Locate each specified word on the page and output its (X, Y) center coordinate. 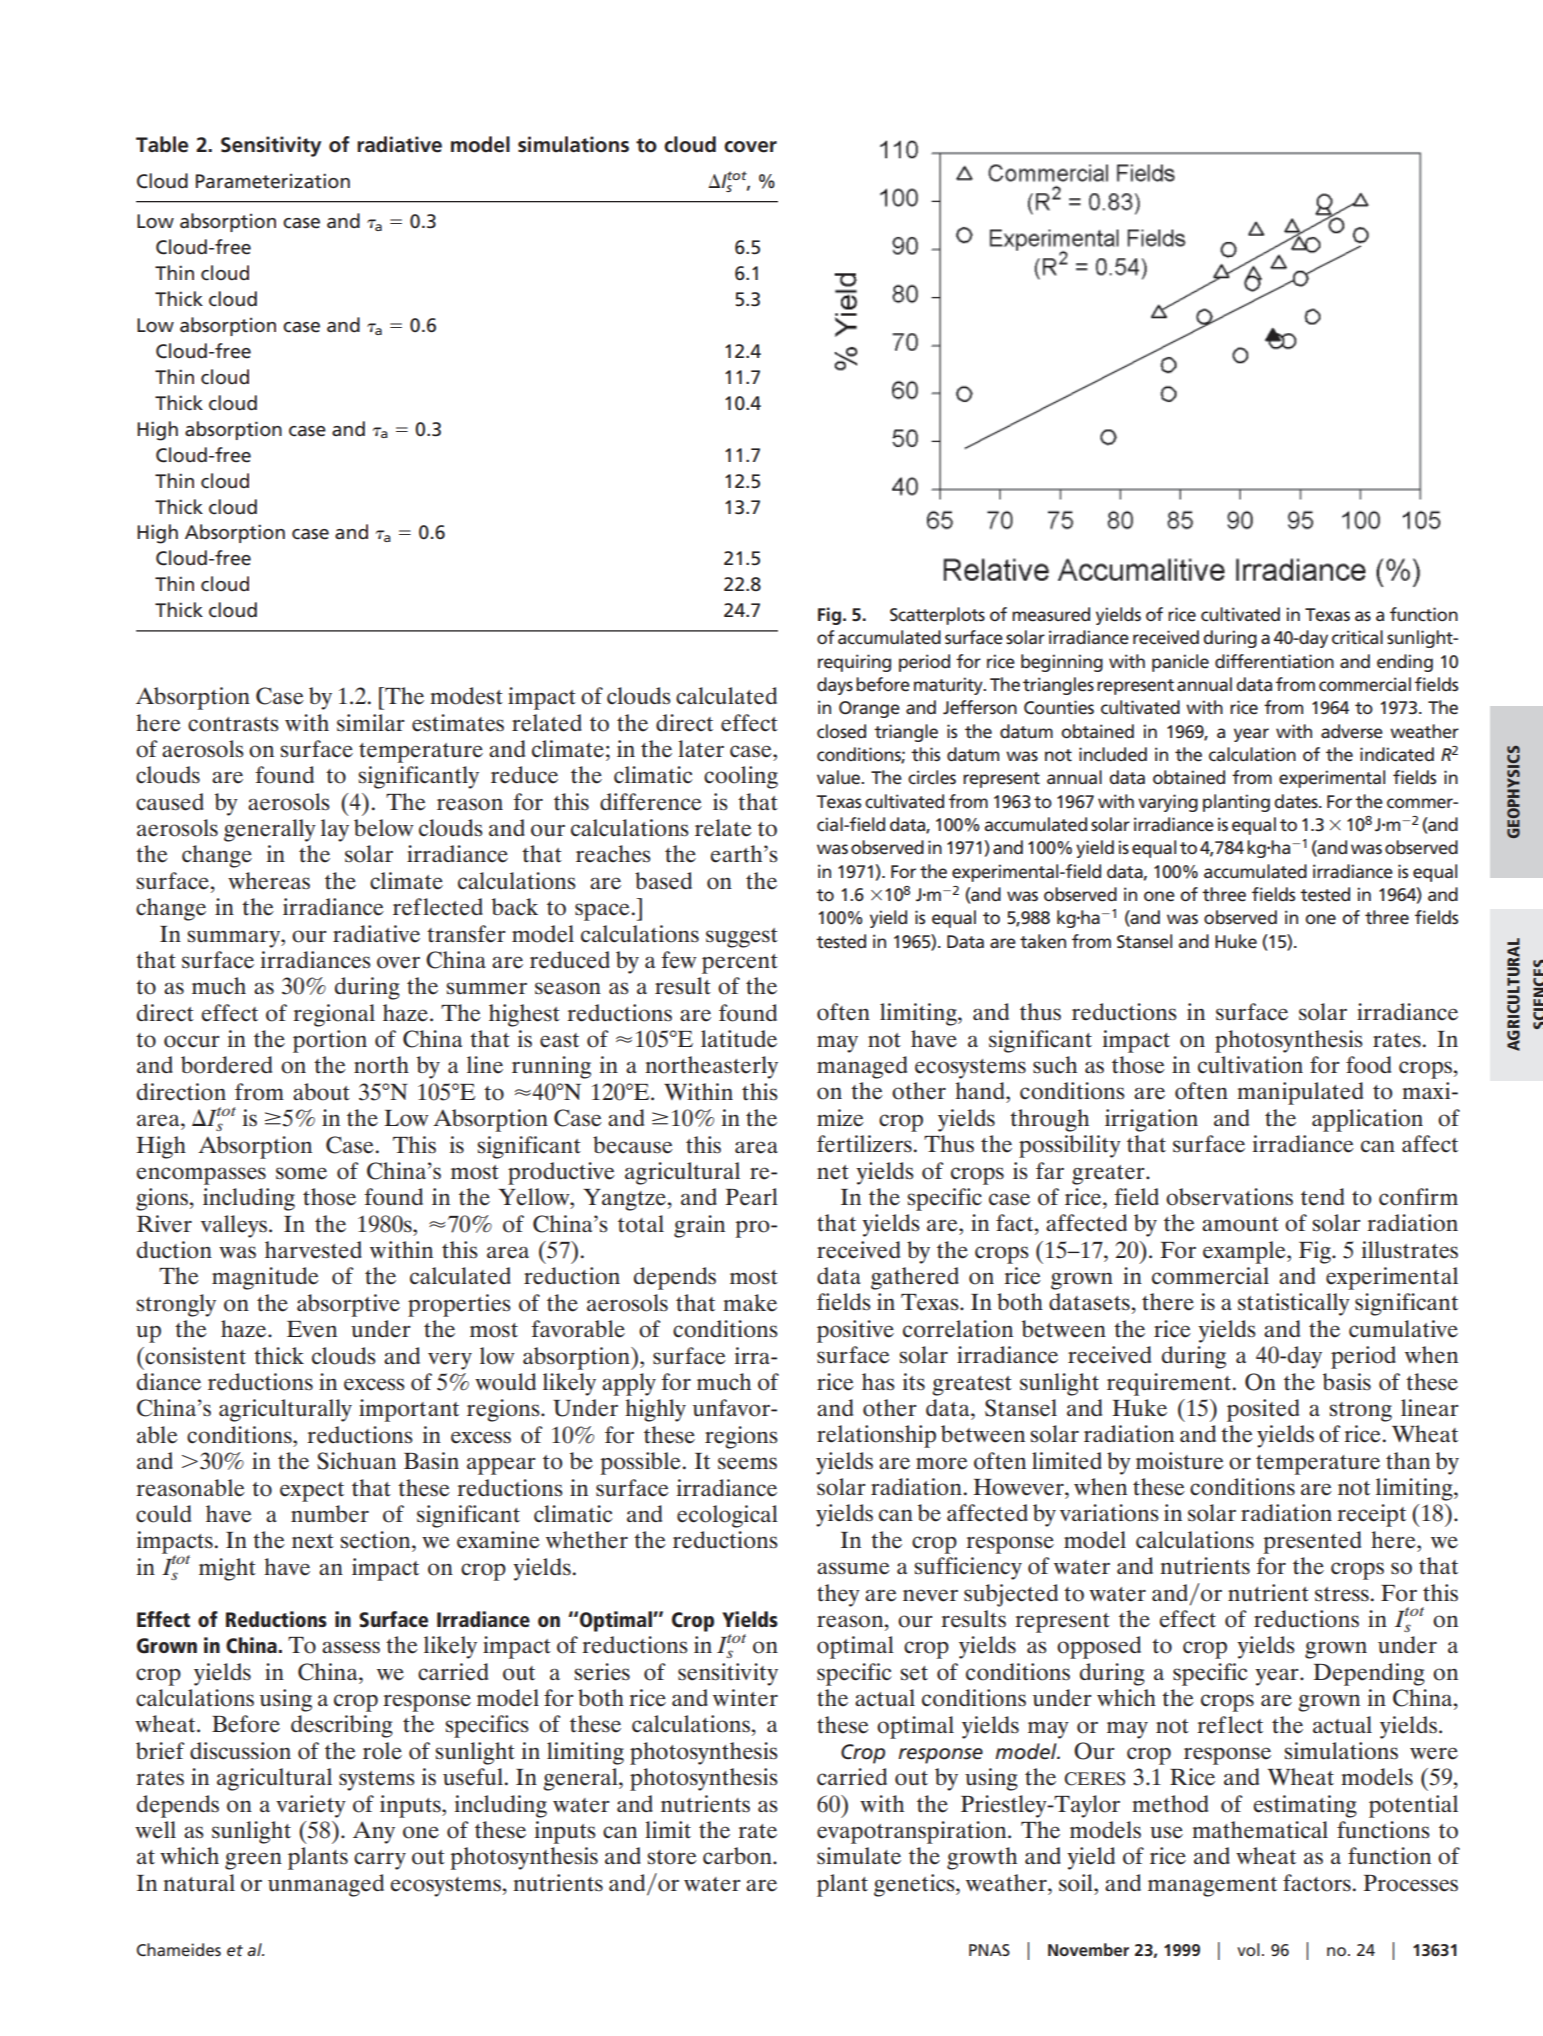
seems (747, 1463)
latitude (739, 1039)
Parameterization (273, 181)
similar (371, 722)
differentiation (1274, 661)
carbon (738, 1856)
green (253, 1861)
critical (1357, 637)
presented (1312, 1542)
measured (1051, 614)
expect (312, 1492)
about (321, 1092)
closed (841, 731)
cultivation (1250, 1065)
